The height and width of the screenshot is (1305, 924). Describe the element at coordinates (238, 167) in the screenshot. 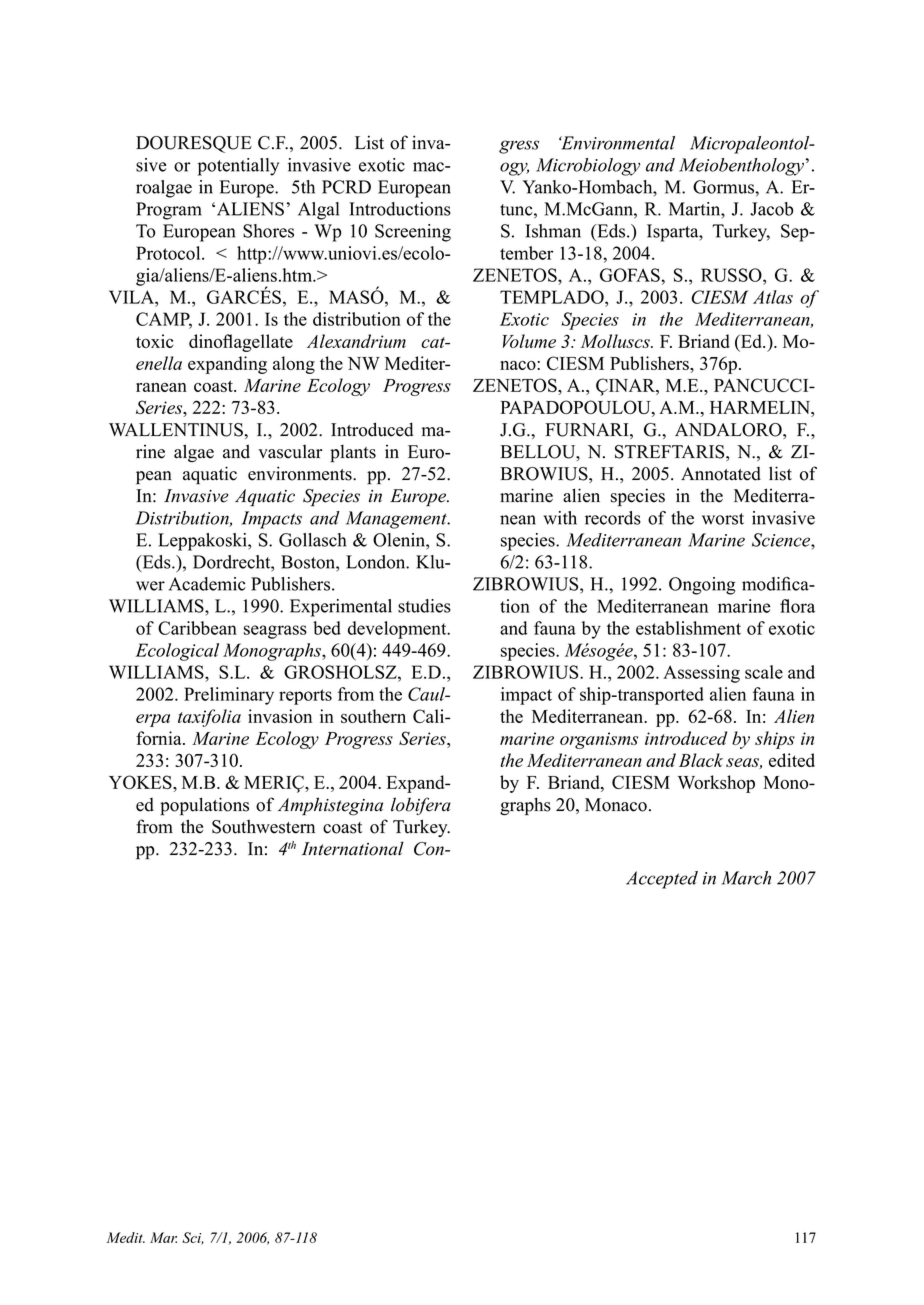

I see `potentially` at that location.
